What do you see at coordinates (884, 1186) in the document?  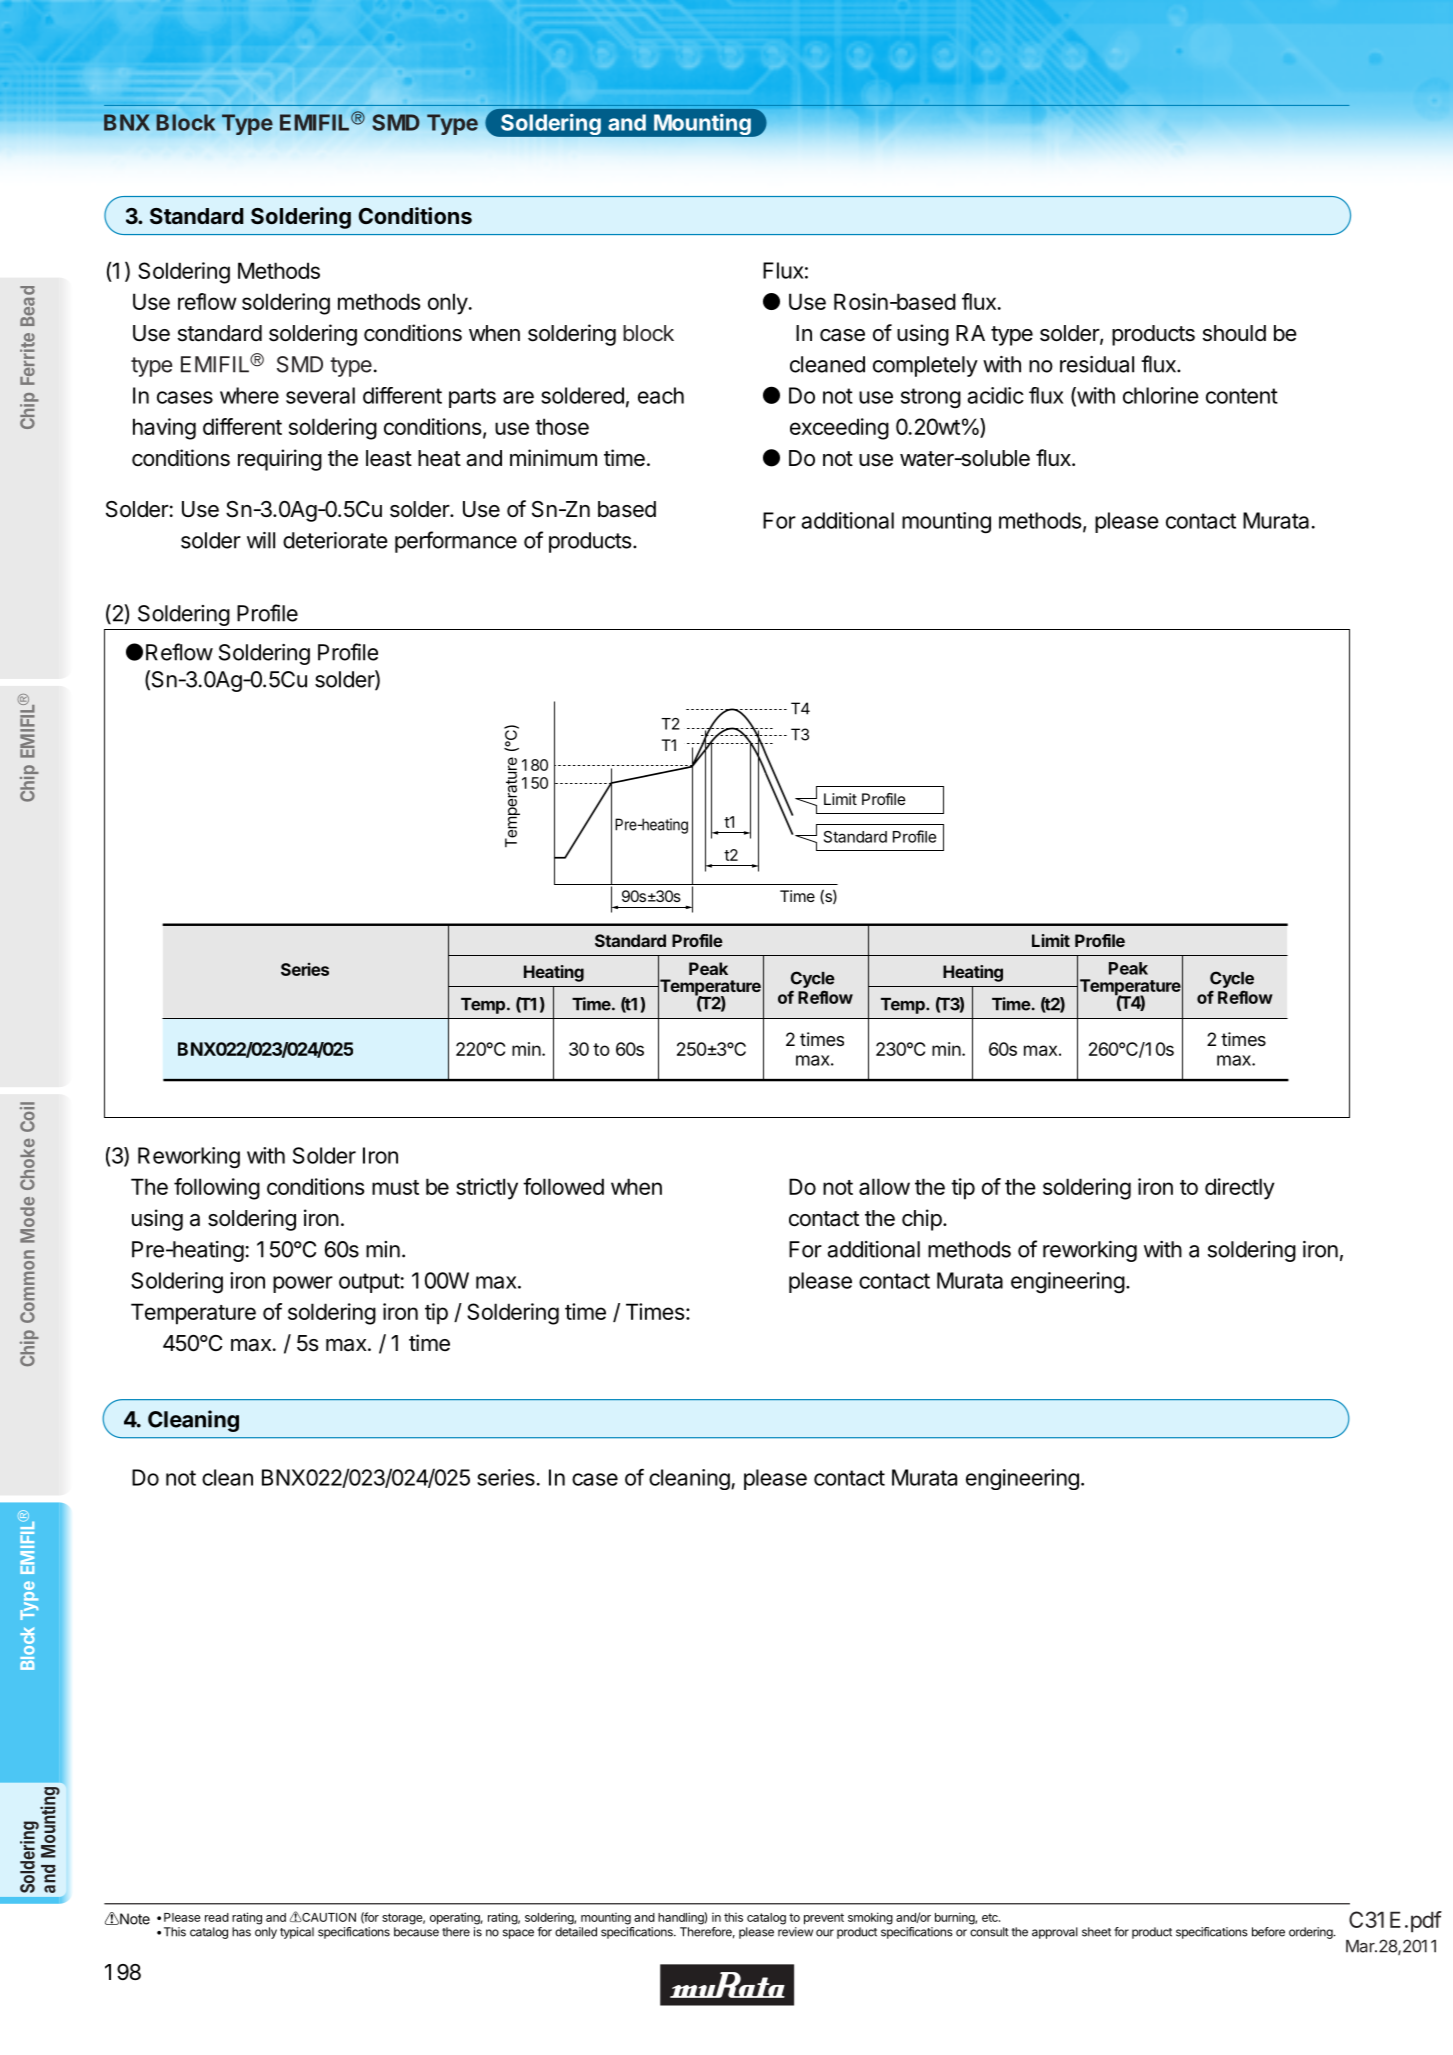 I see `allow` at bounding box center [884, 1186].
